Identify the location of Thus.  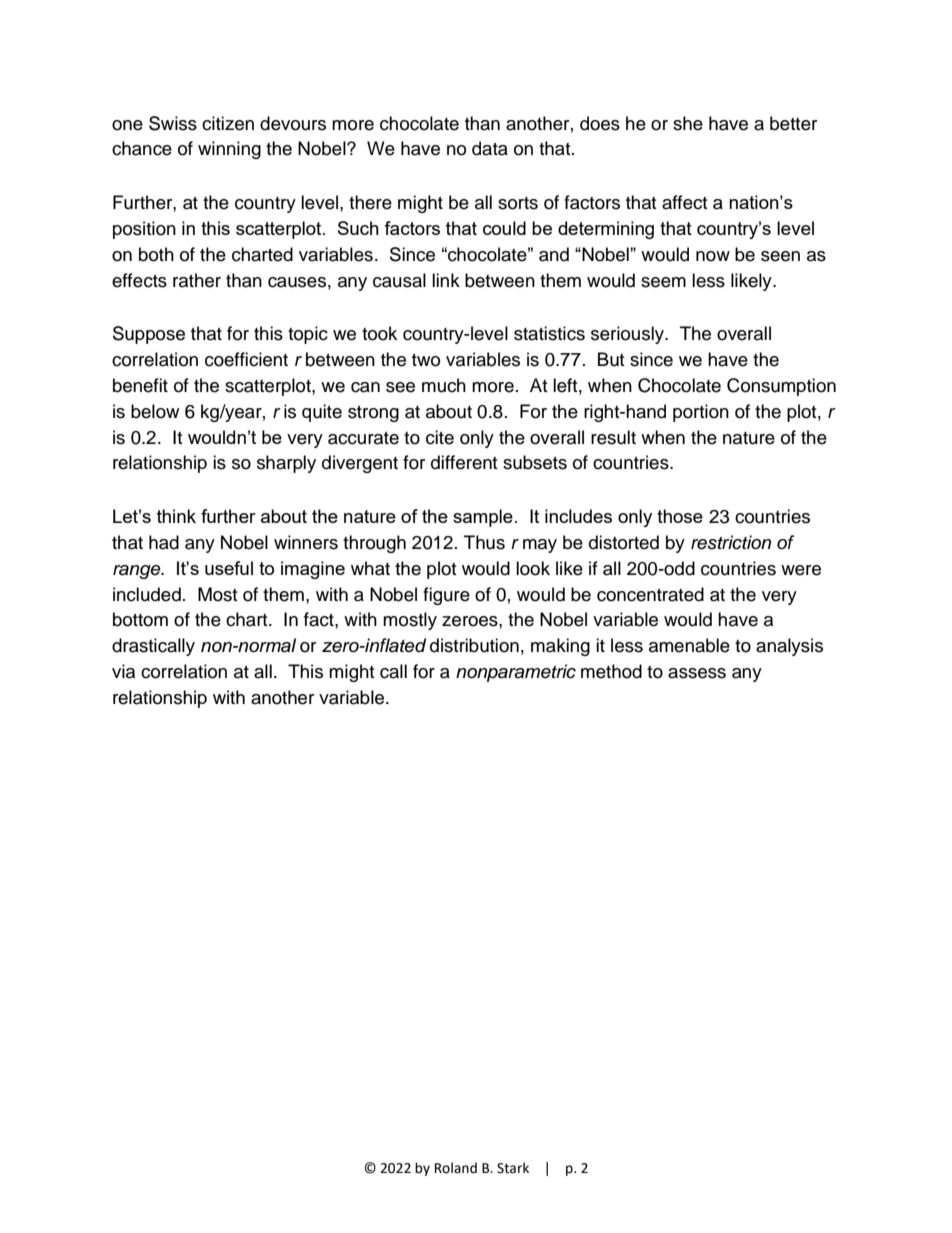
(484, 542).
